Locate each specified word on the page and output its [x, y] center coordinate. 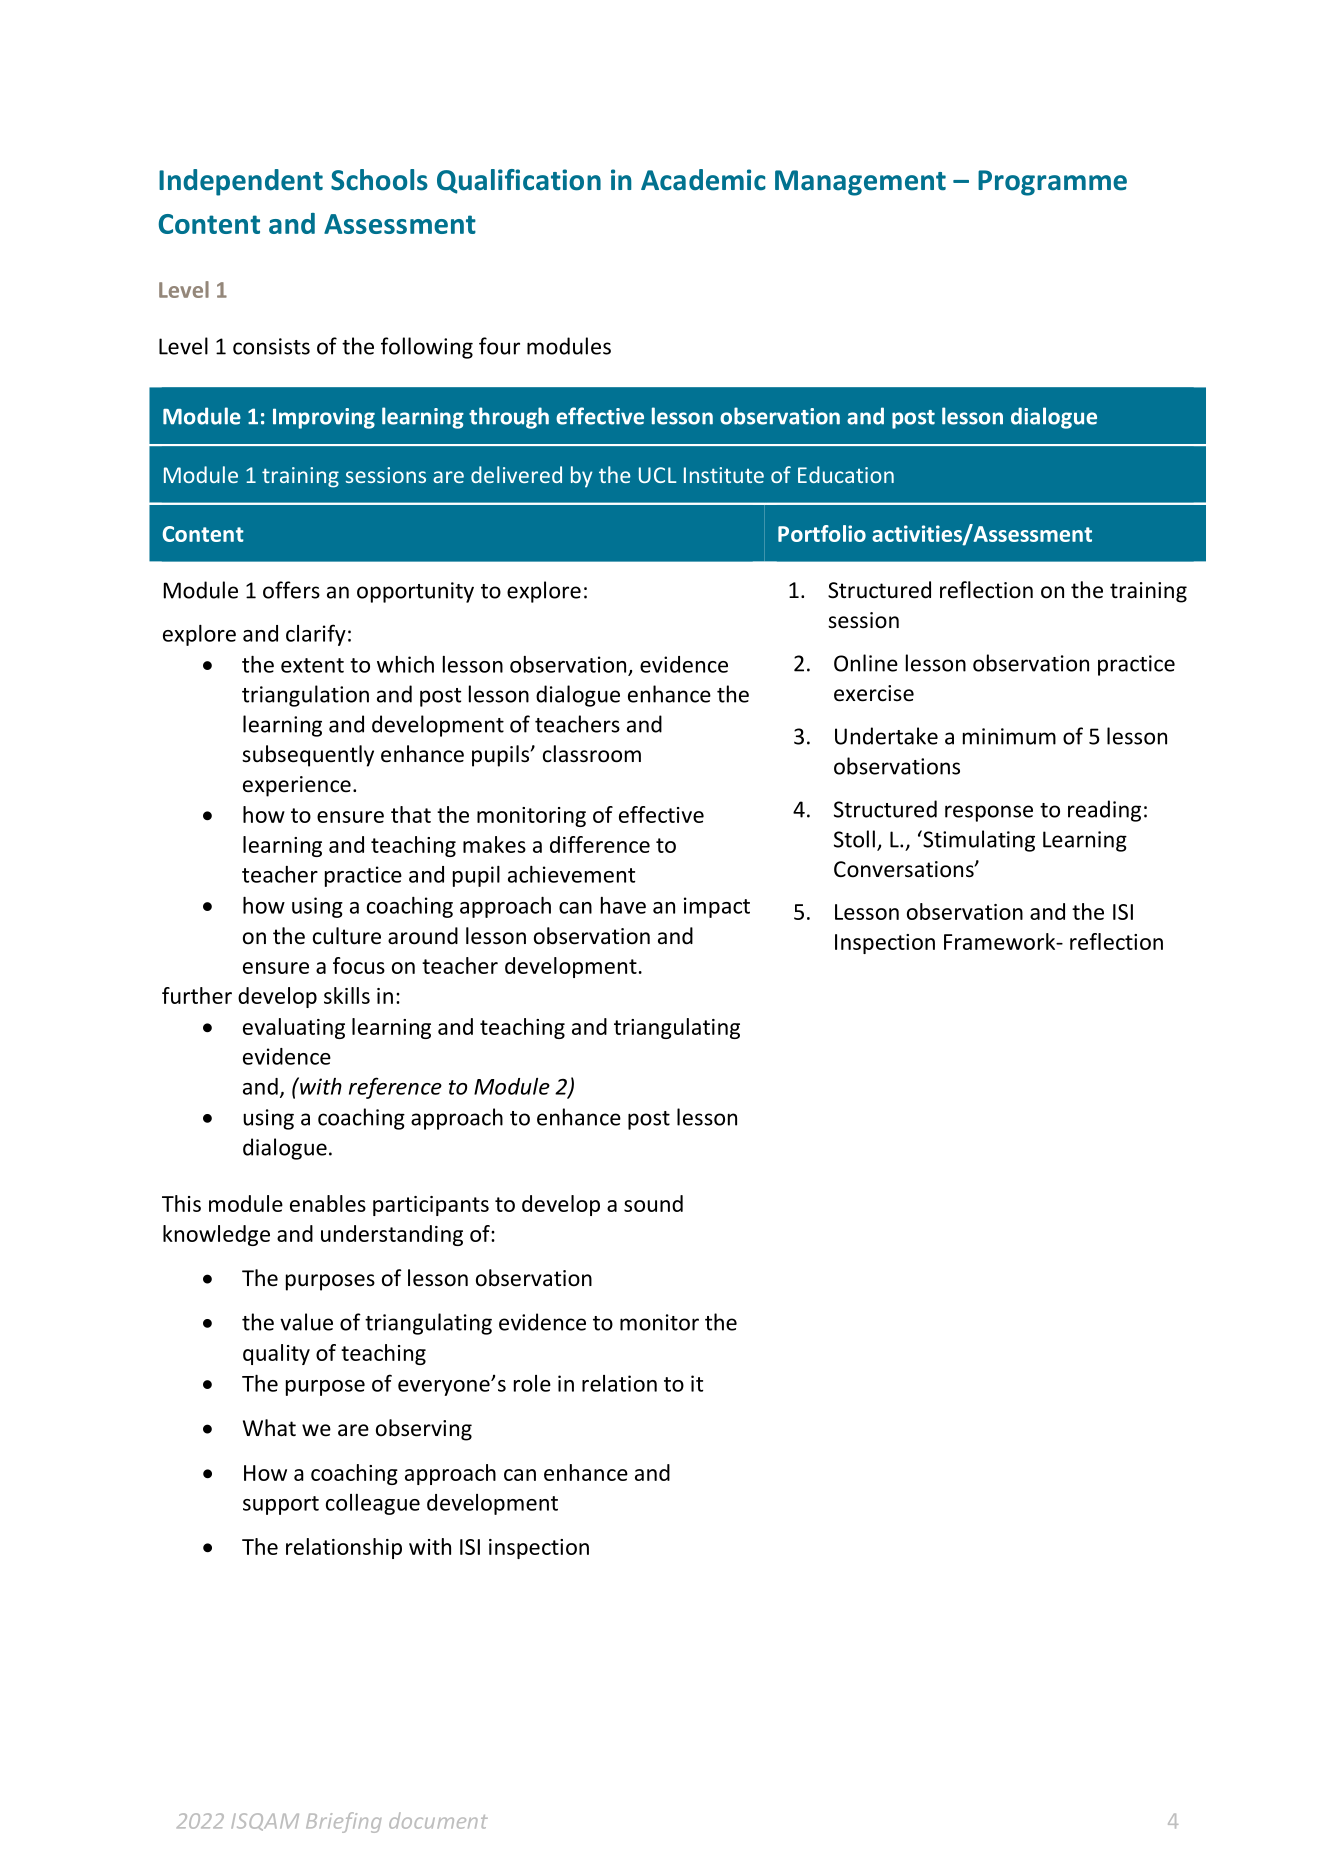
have [623, 905]
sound [653, 1203]
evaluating [294, 1028]
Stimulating [978, 841]
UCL [658, 475]
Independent [241, 182]
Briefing [343, 1822]
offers [291, 590]
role [532, 1383]
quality [276, 1354]
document [438, 1820]
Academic [703, 180]
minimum [1009, 736]
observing [424, 1430]
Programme [1052, 183]
